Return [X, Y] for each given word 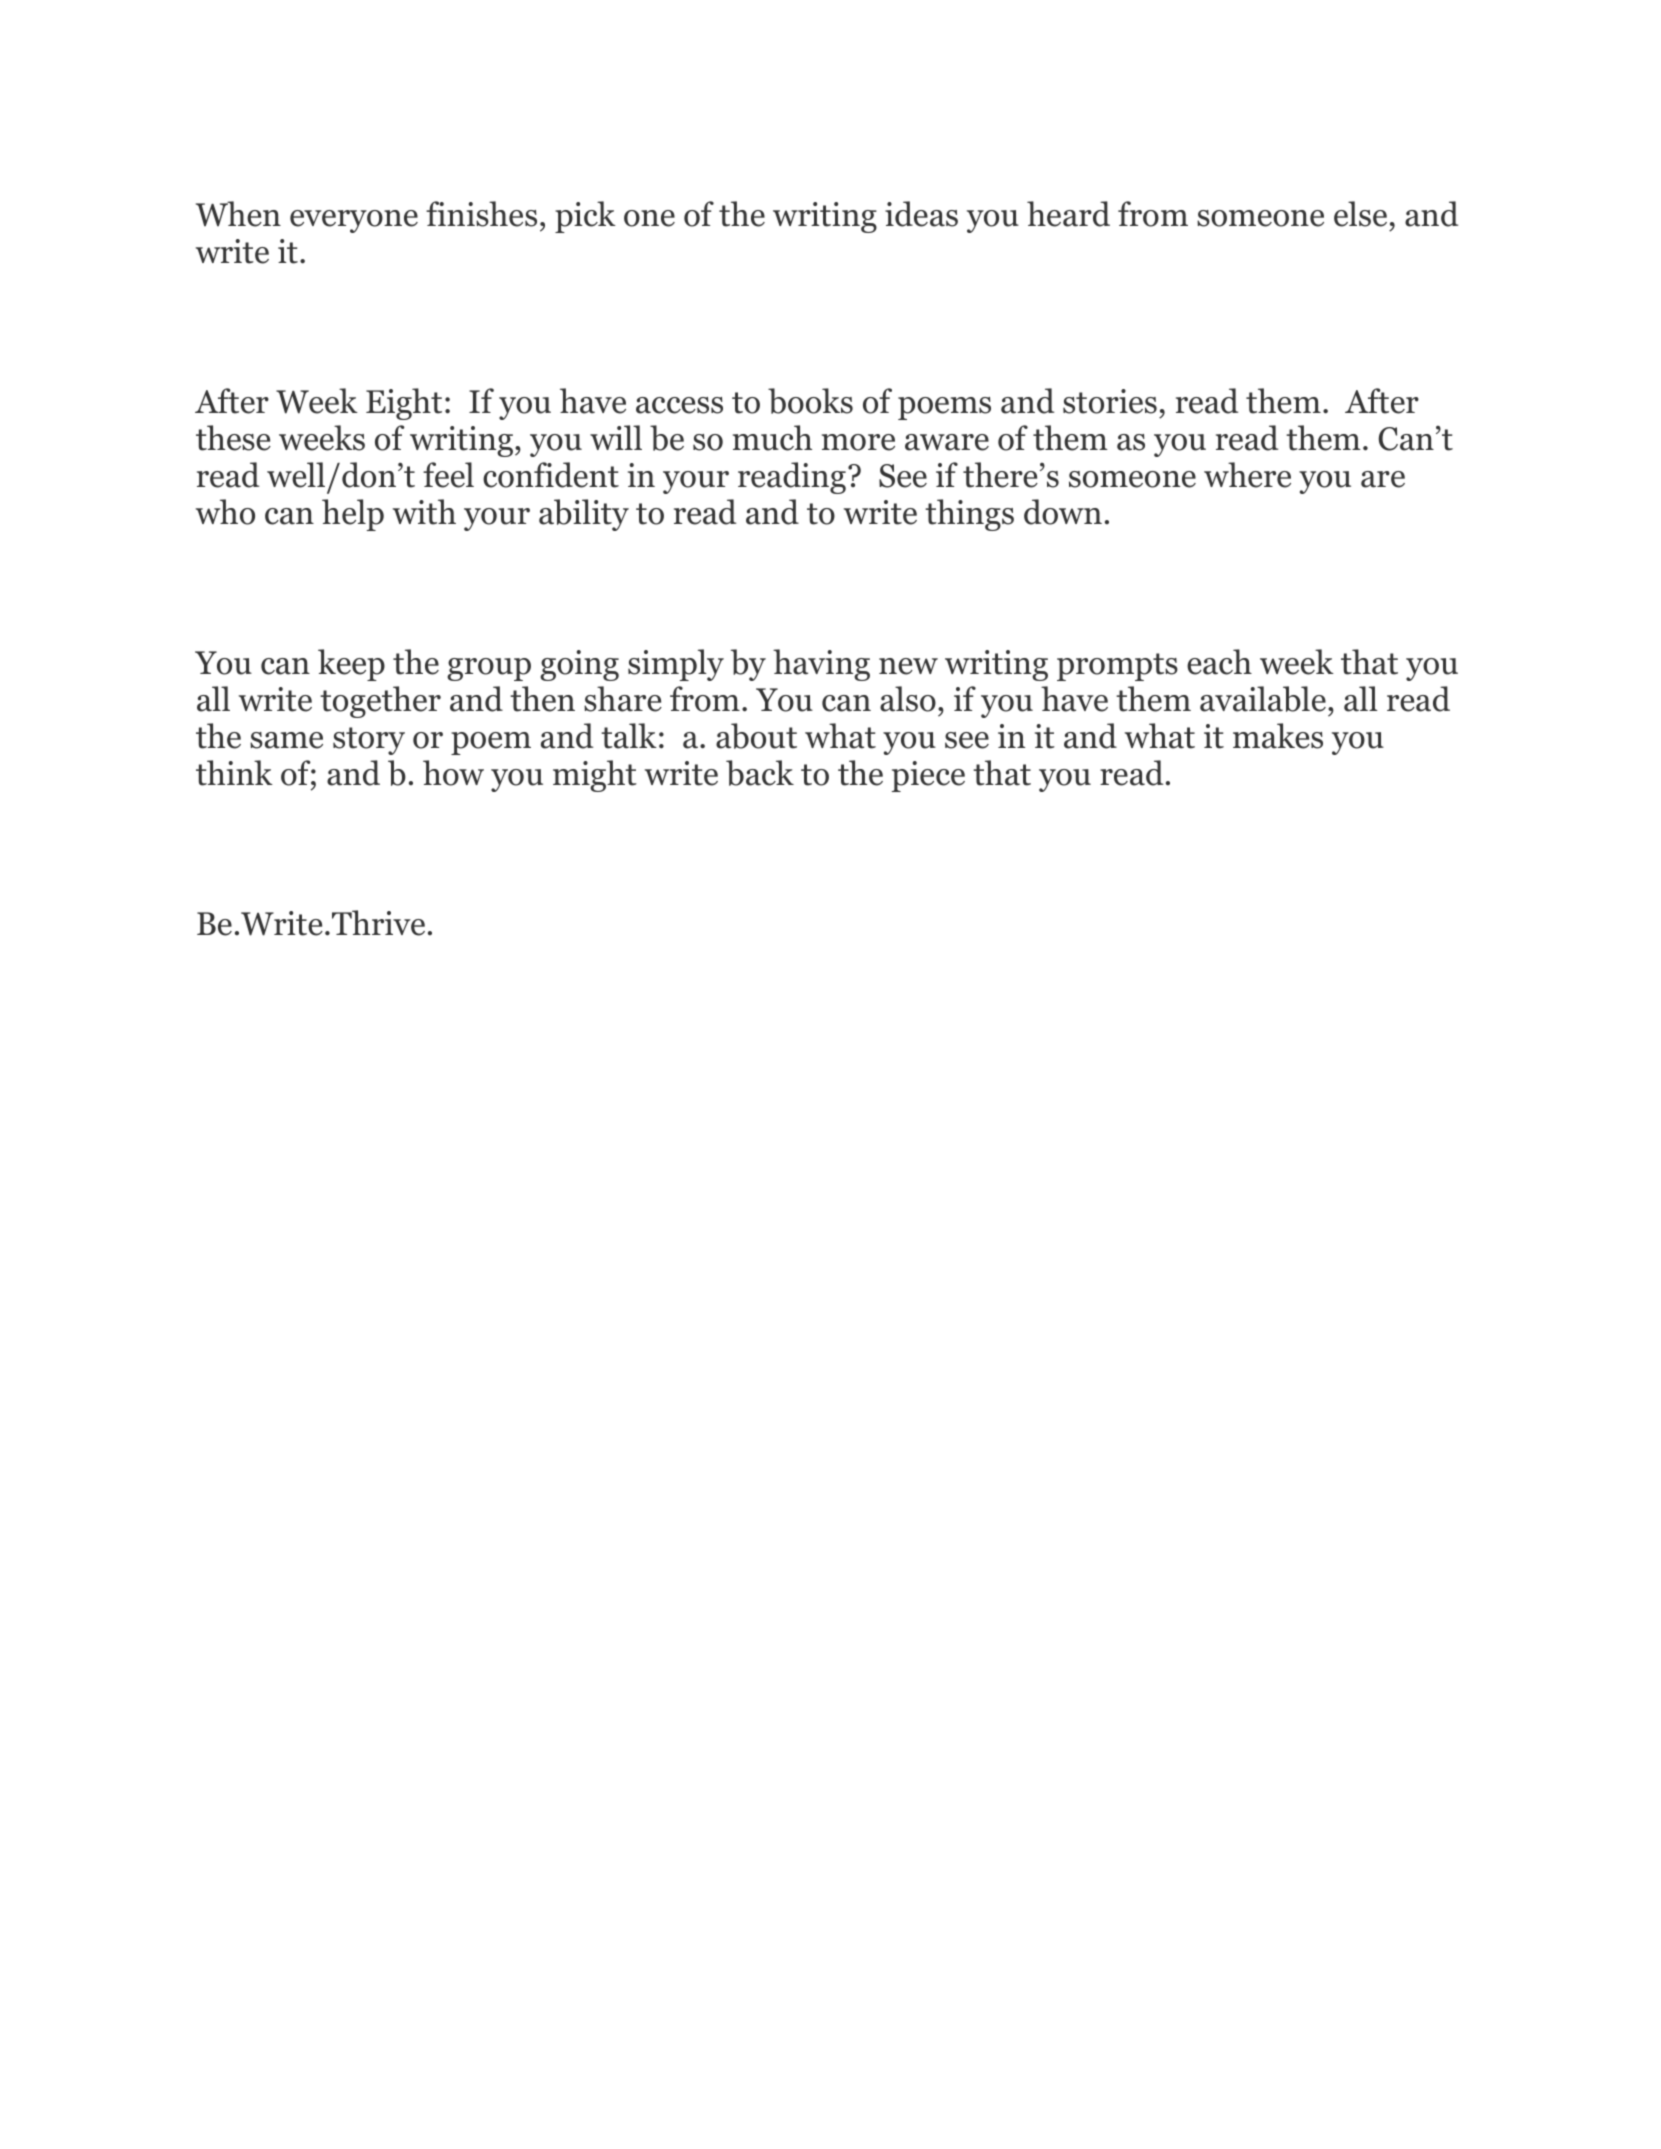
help [353, 515]
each [1219, 662]
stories [1110, 401]
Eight [404, 404]
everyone [354, 221]
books [810, 401]
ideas [921, 214]
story [369, 741]
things [969, 515]
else [1360, 214]
